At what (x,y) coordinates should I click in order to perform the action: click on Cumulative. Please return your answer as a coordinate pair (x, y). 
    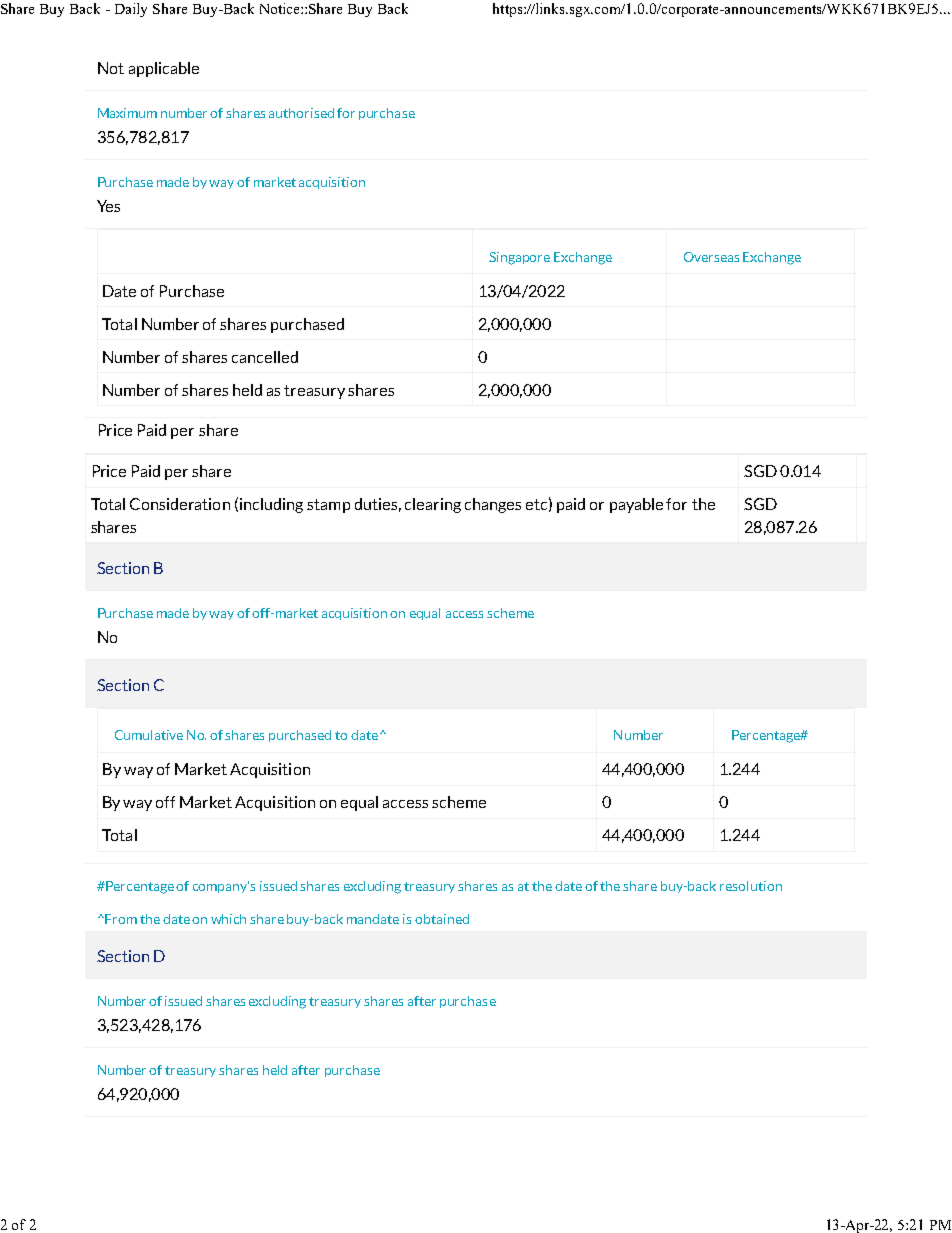
    Looking at the image, I should click on (149, 735).
